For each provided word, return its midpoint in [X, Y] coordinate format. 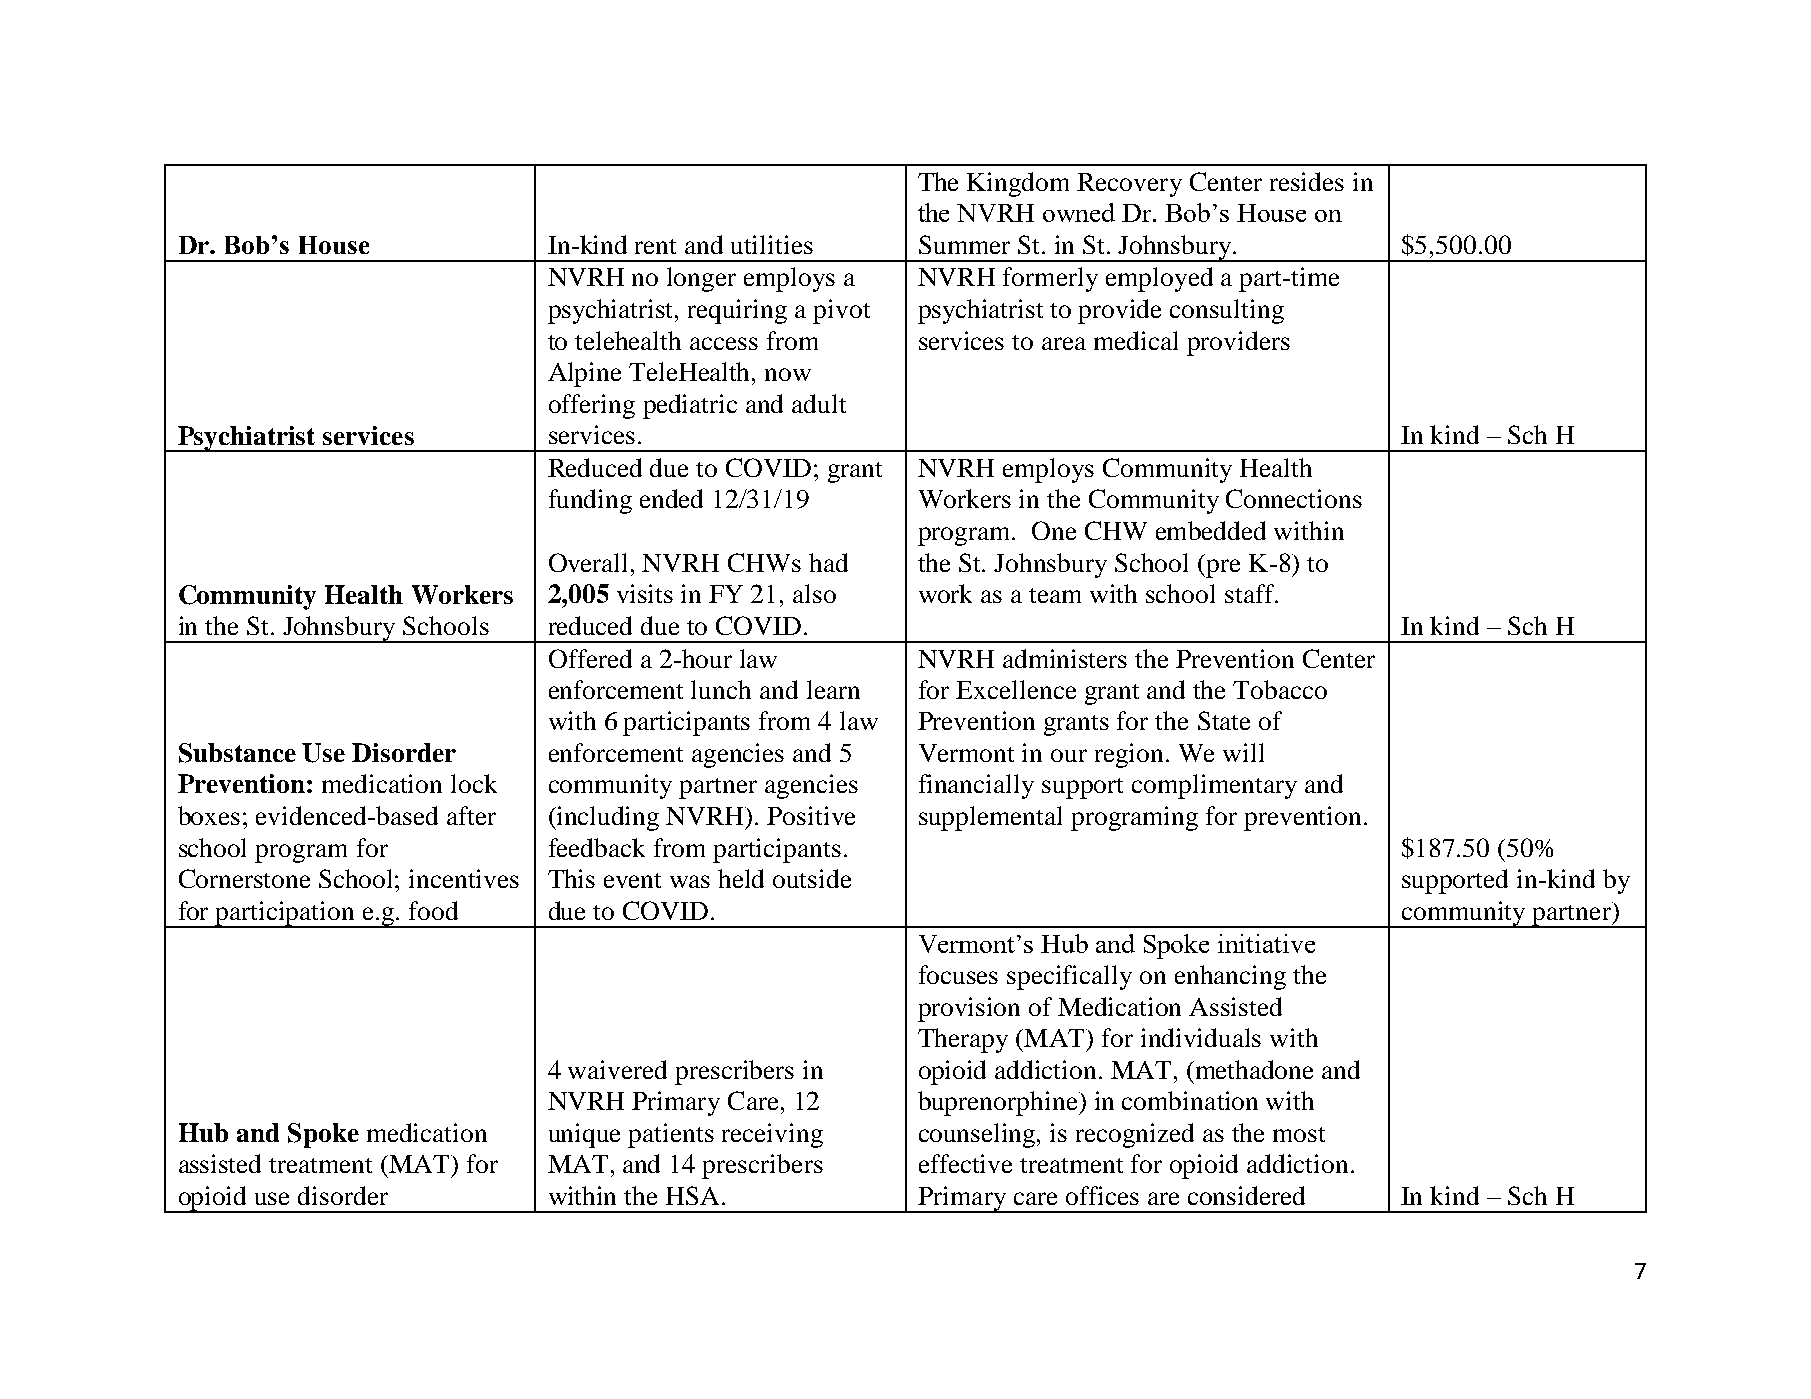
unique [584, 1135]
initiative [1266, 943]
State [1224, 720]
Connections [1294, 498]
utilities [772, 244]
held [741, 878]
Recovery [1129, 185]
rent [655, 246]
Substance [237, 753]
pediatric [690, 406]
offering [592, 406]
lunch [721, 689]
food [433, 910]
